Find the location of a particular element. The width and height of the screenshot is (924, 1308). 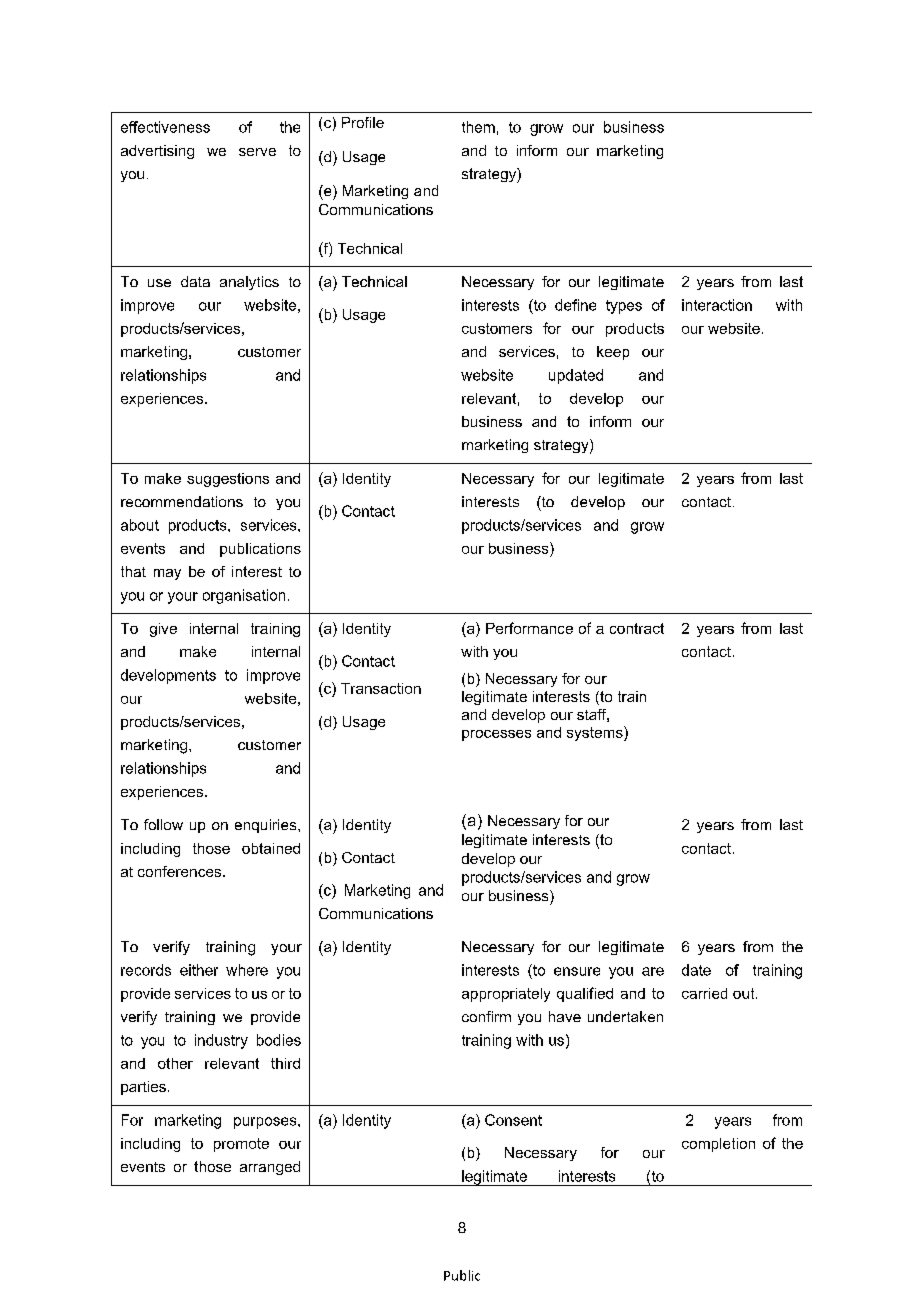

types is located at coordinates (624, 307).
